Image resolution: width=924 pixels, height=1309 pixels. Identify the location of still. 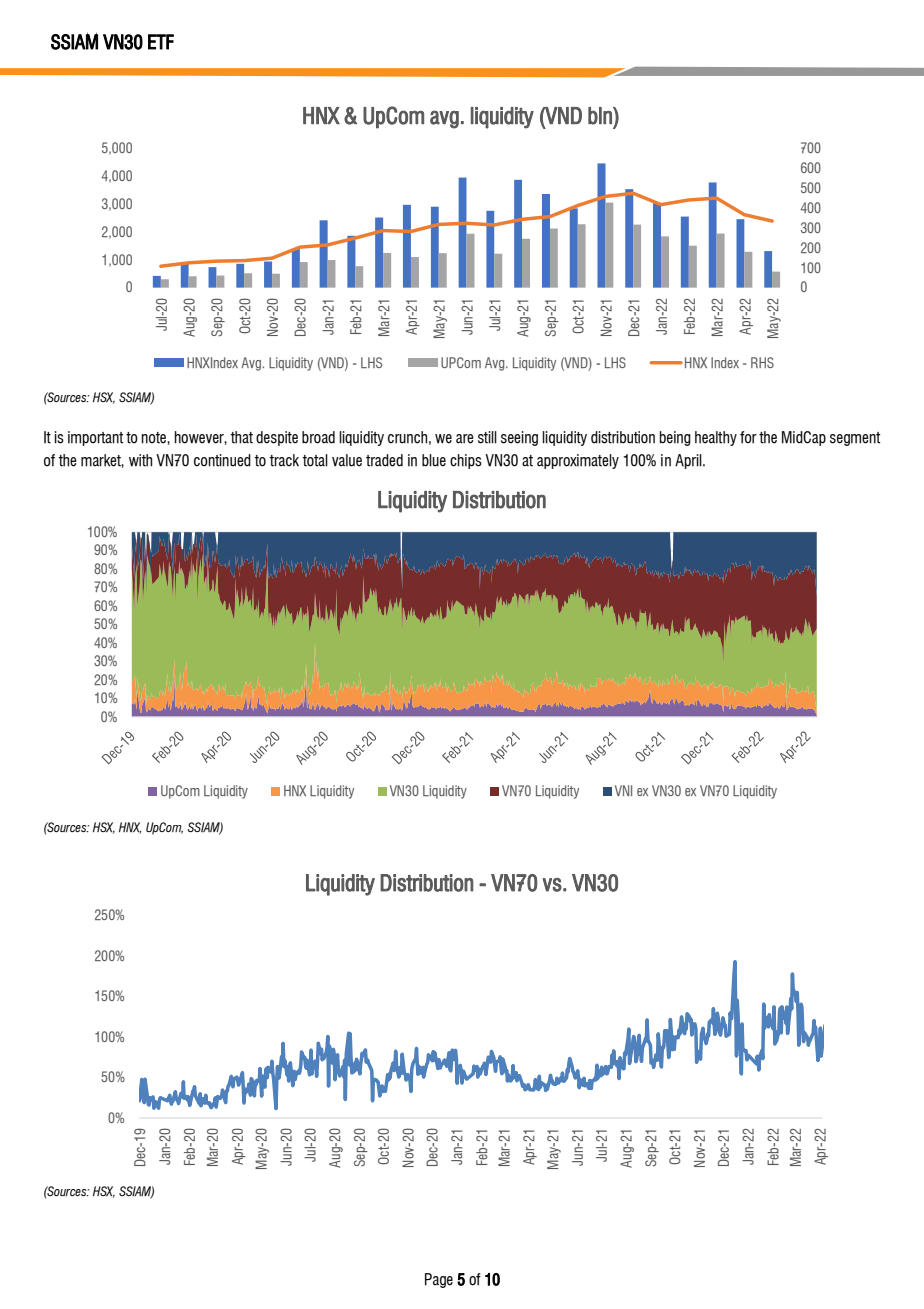
(487, 437).
